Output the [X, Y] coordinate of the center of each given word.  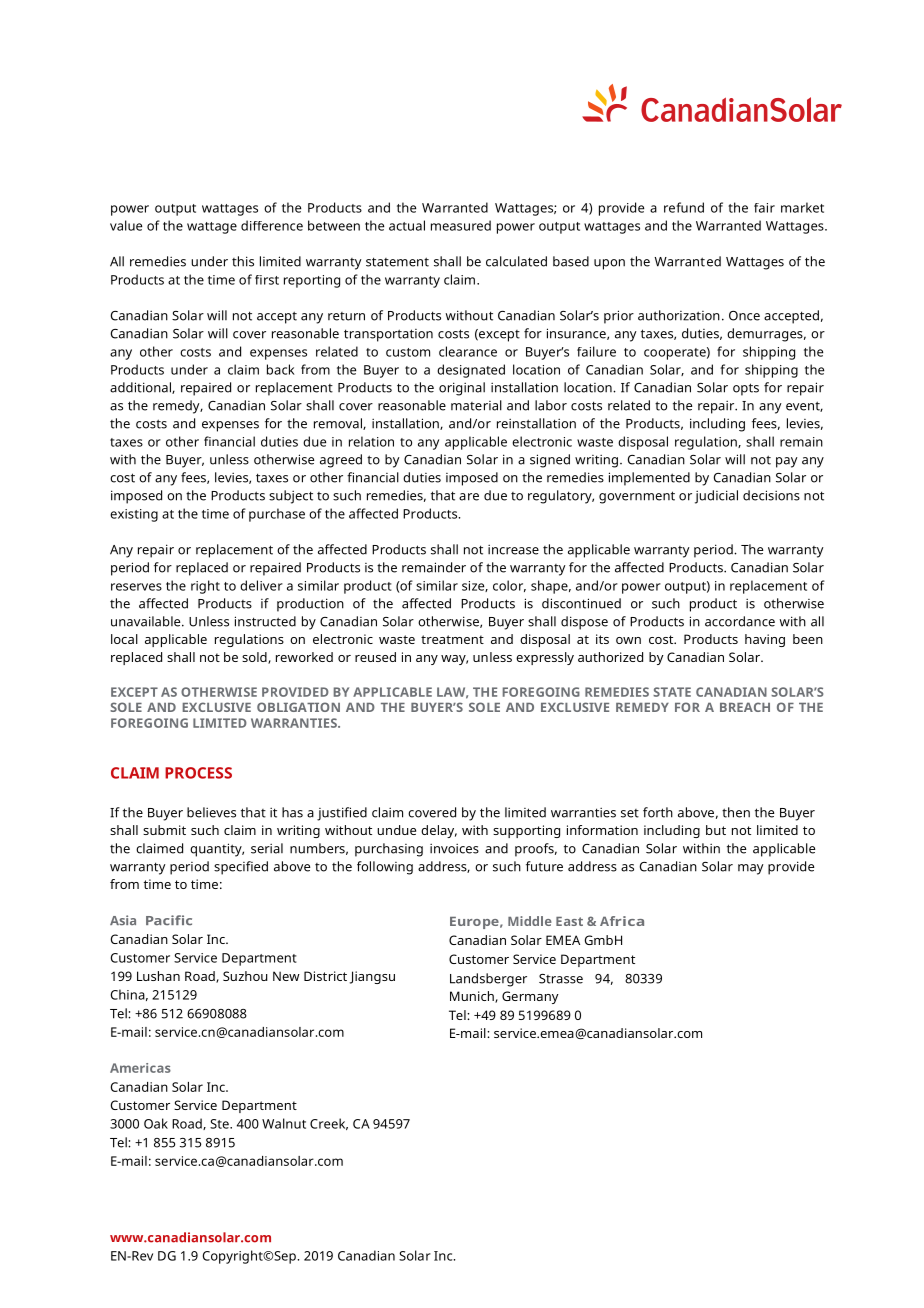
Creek [329, 1124]
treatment [452, 639]
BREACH [745, 707]
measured [461, 225]
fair [764, 208]
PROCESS [198, 773]
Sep [286, 1257]
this [243, 261]
